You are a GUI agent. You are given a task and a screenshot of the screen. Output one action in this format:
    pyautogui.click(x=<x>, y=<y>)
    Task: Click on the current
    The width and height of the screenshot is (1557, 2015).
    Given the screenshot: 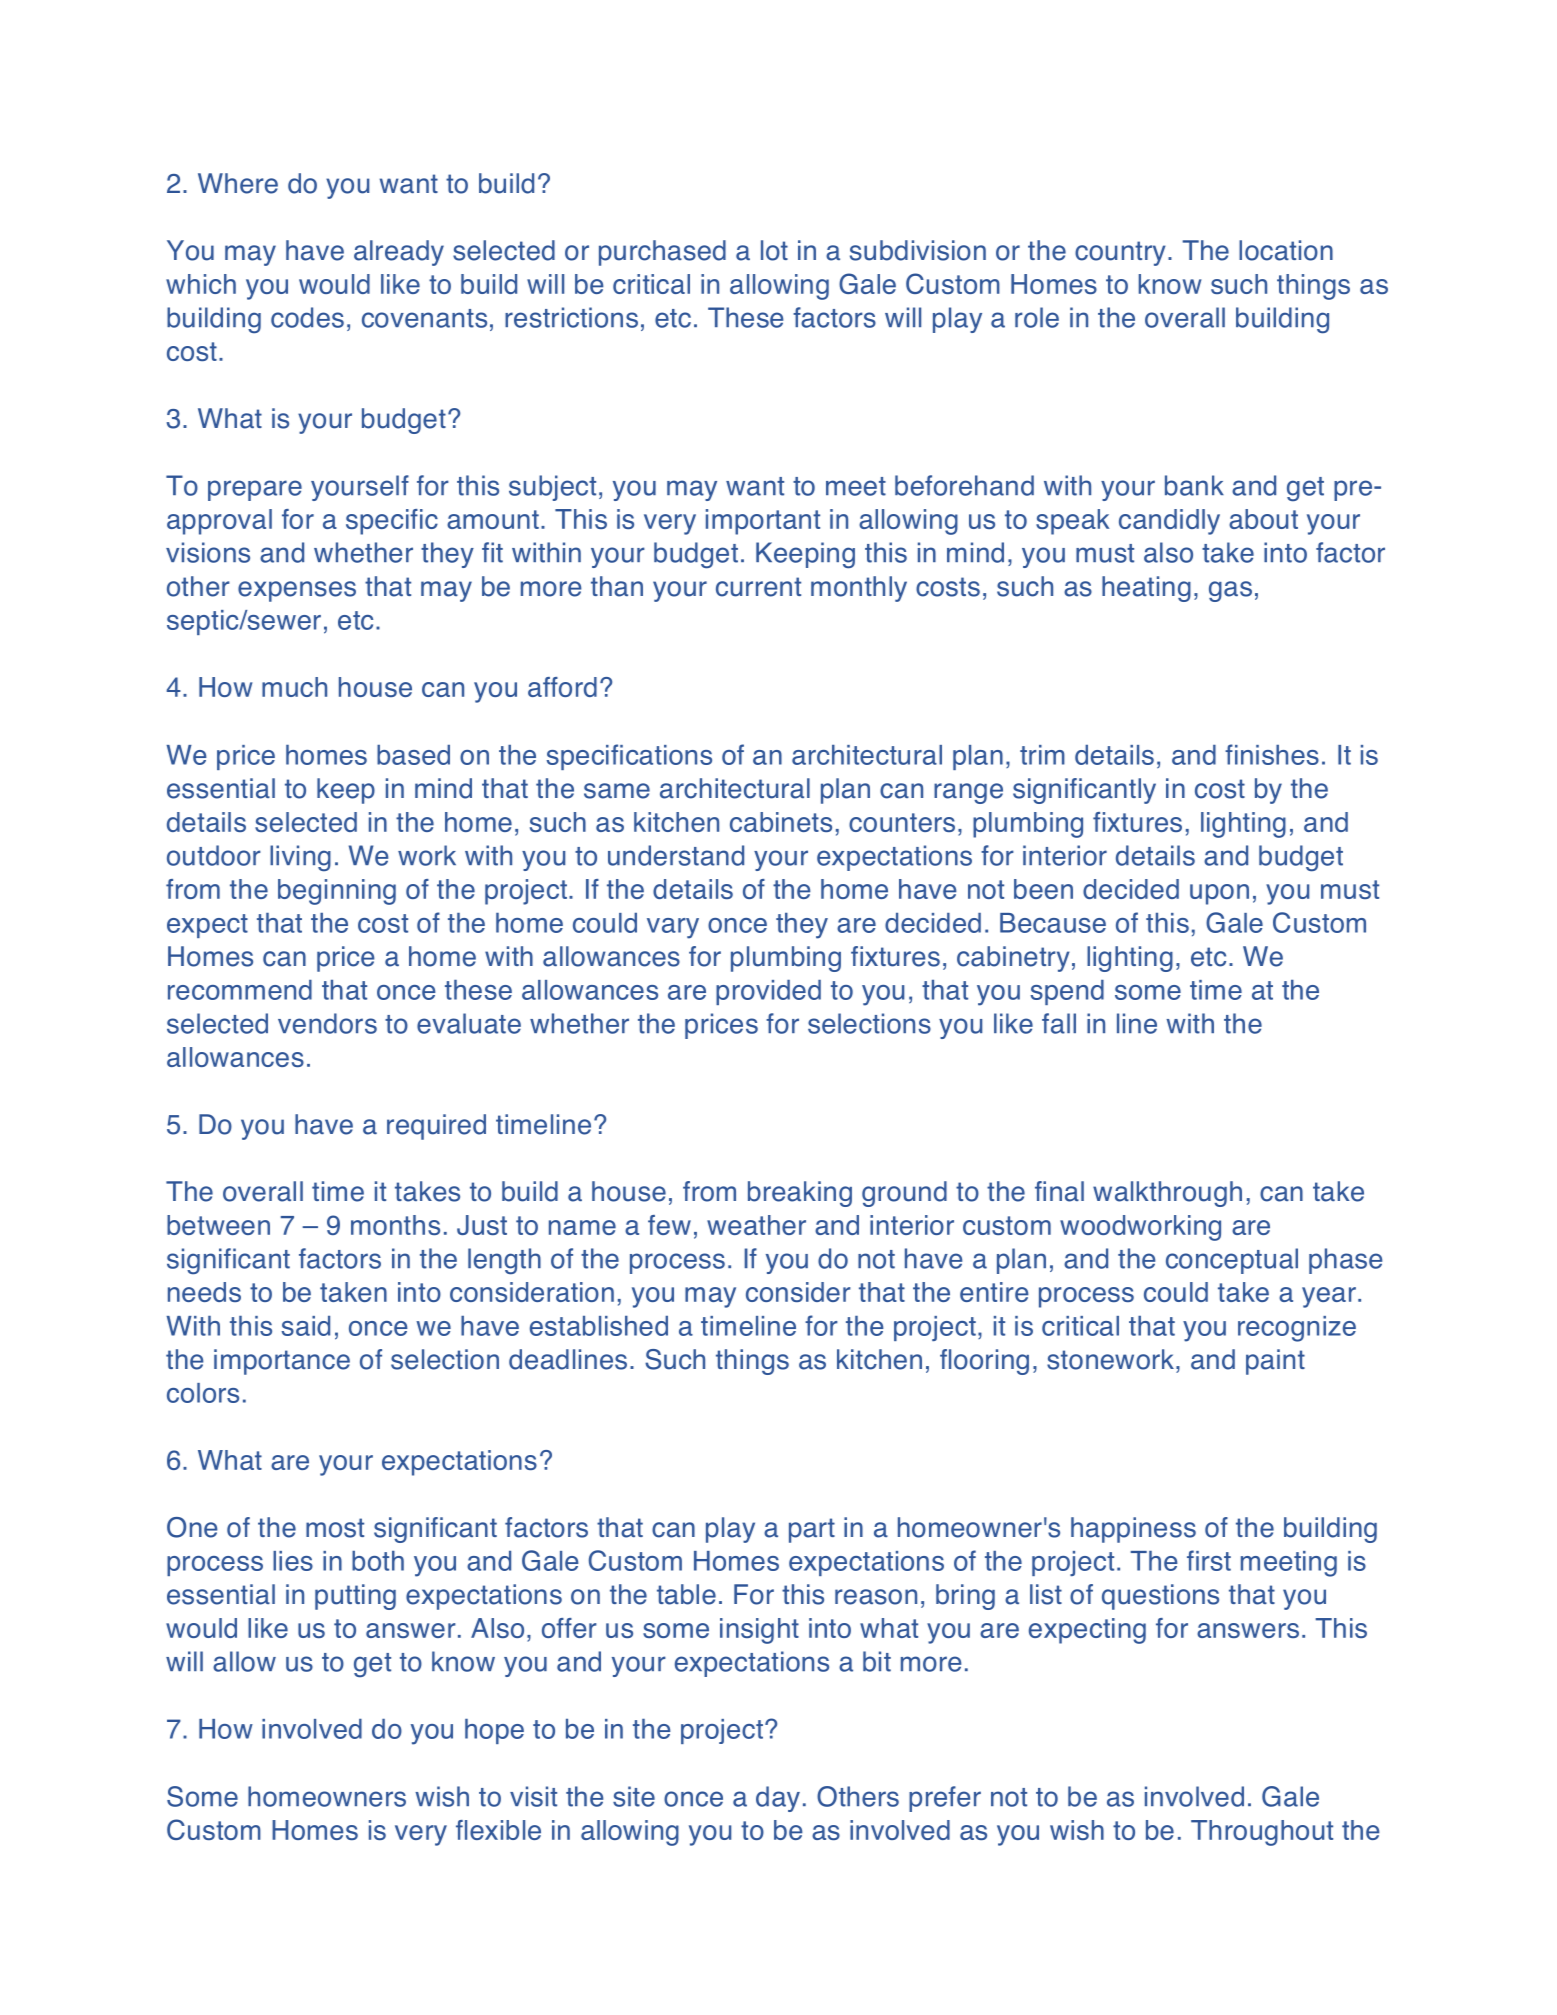 What is the action you would take?
    pyautogui.click(x=758, y=587)
